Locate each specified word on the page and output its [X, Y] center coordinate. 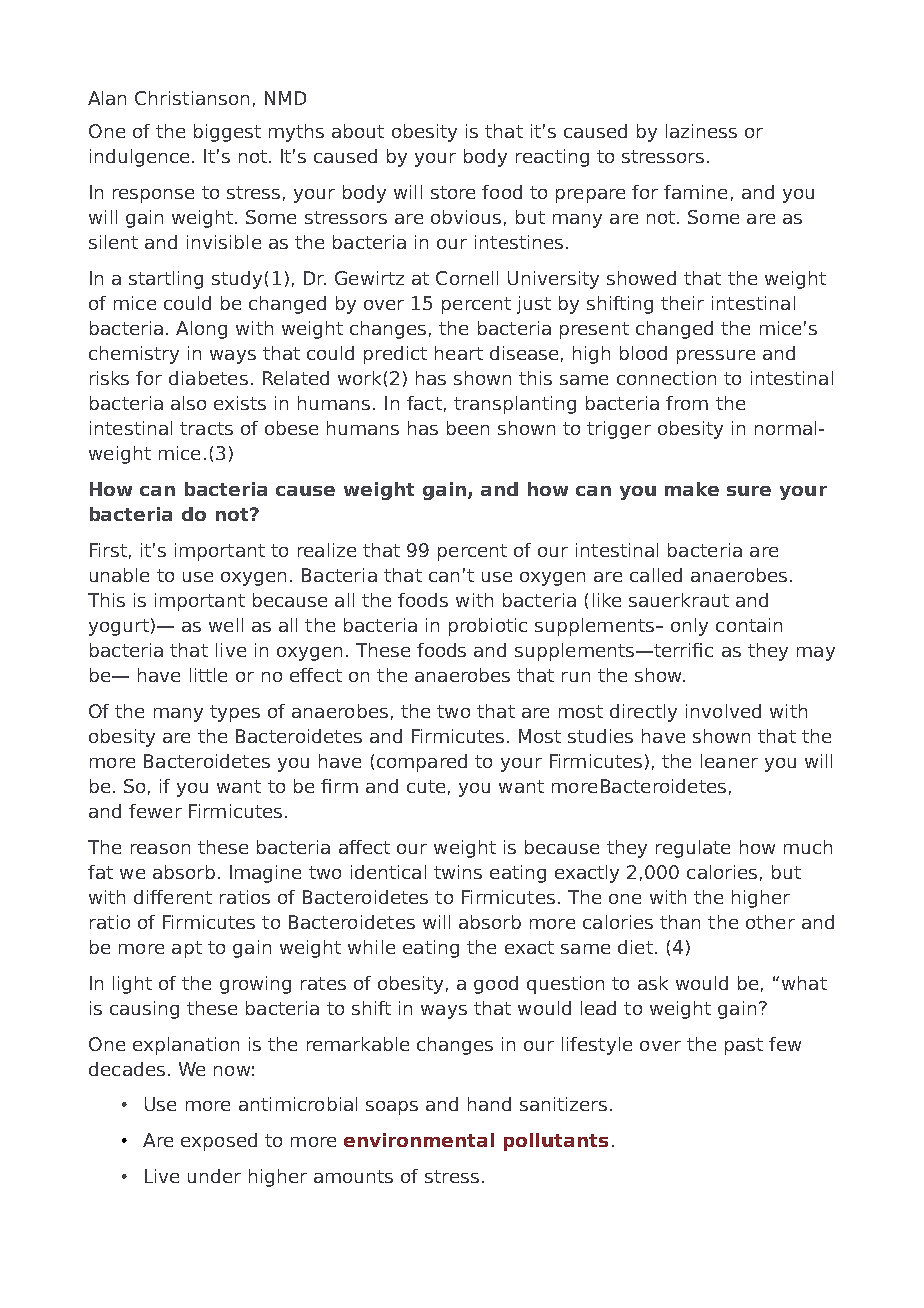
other [770, 922]
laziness [701, 131]
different [173, 897]
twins [458, 872]
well [226, 625]
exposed [219, 1142]
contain [749, 625]
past [744, 1046]
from [687, 403]
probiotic [488, 627]
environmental [419, 1140]
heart [459, 353]
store [453, 192]
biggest [227, 133]
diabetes [208, 378]
